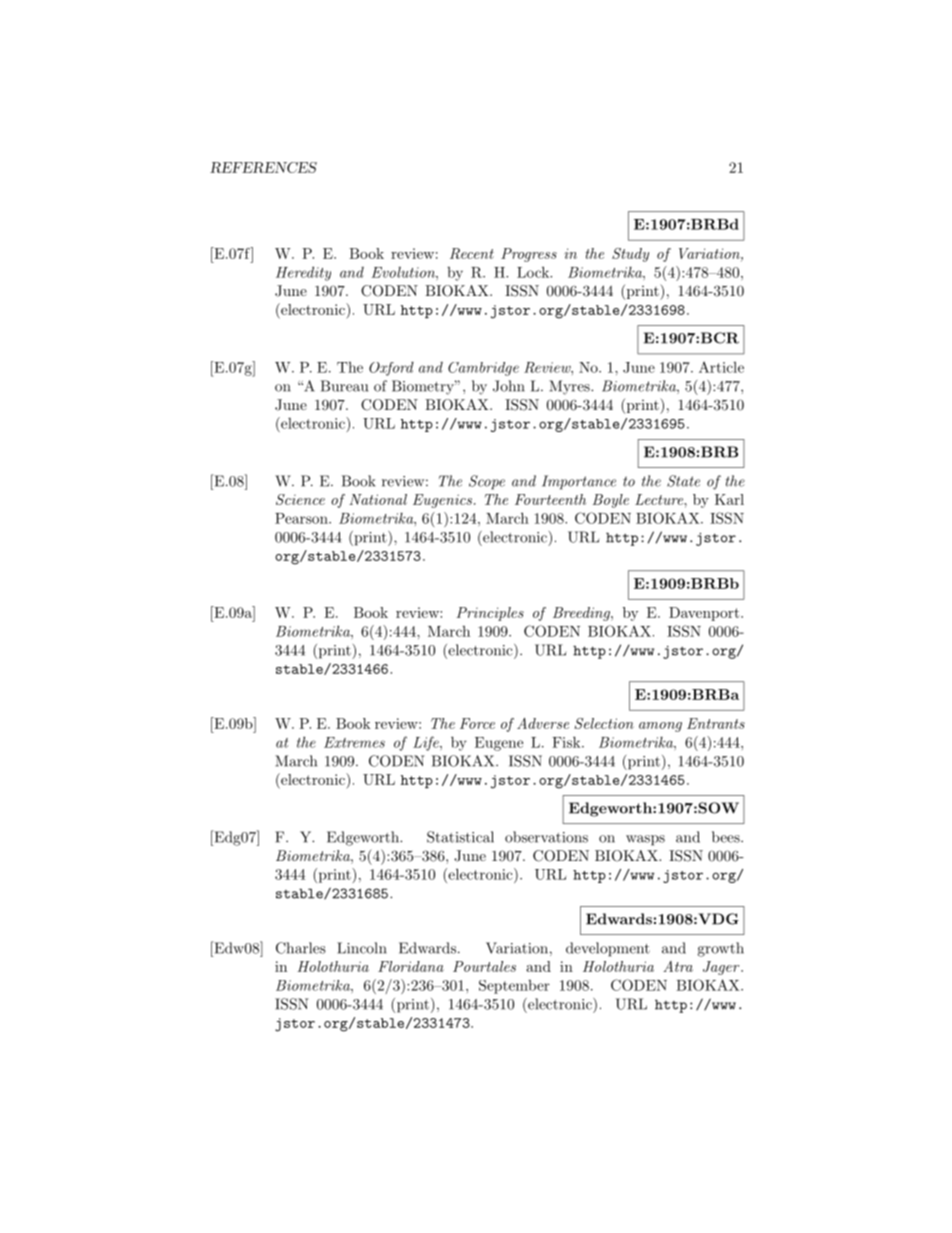 This screenshot has width=952, height=1233. Describe the element at coordinates (490, 614) in the screenshot. I see `Principles` at that location.
